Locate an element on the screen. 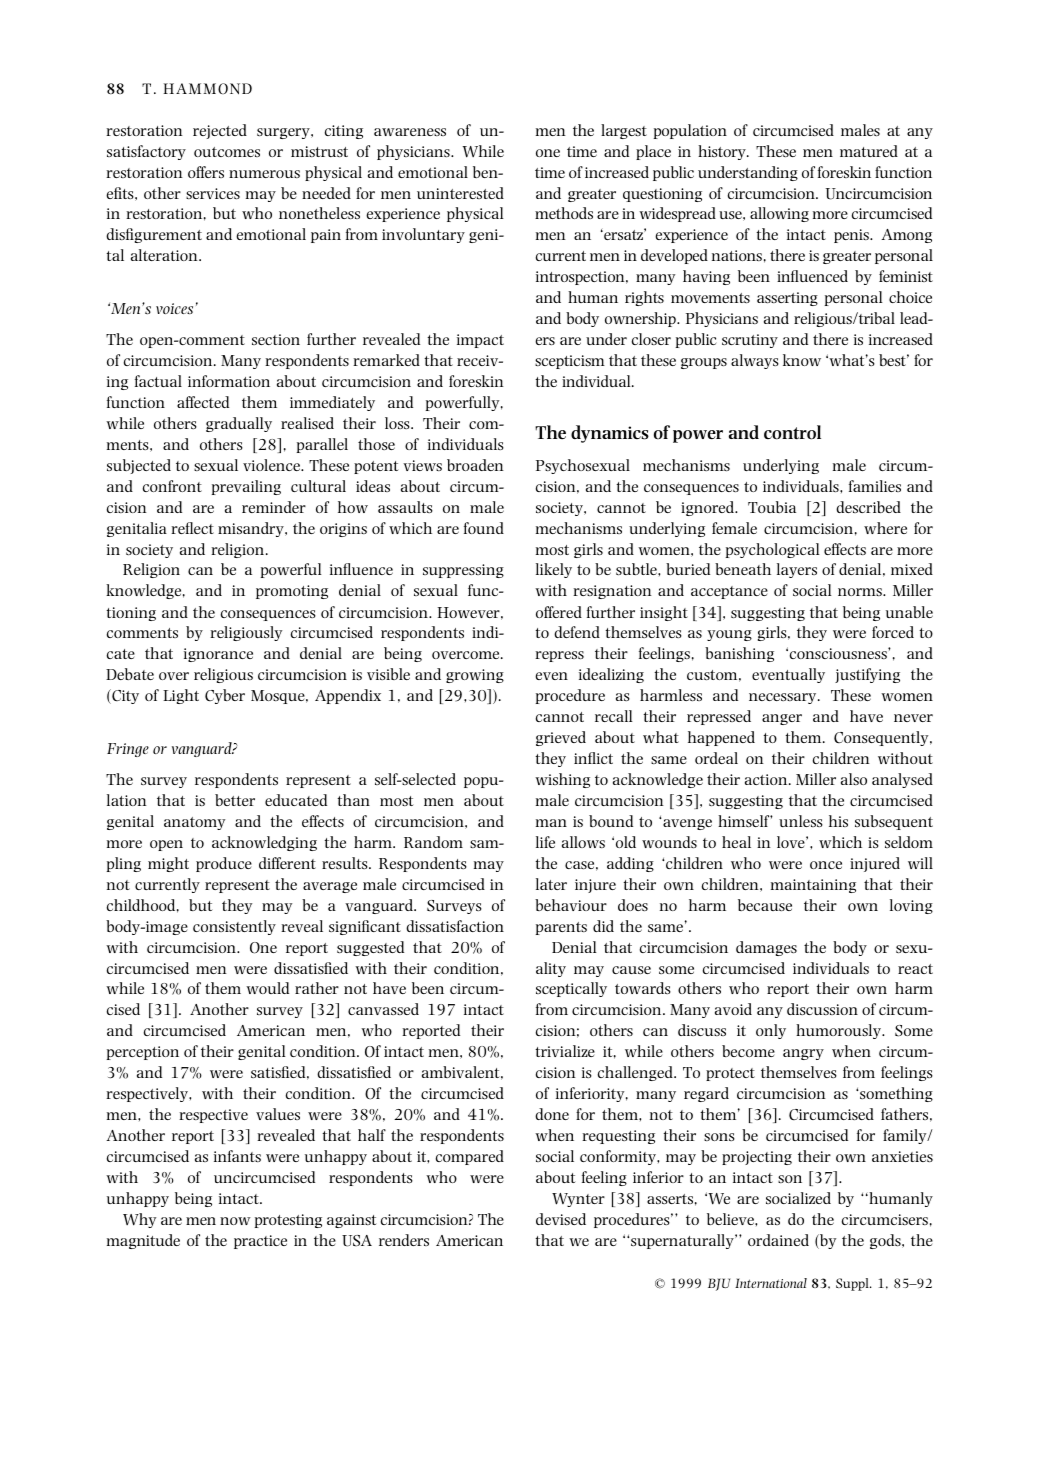 Image resolution: width=1043 pixels, height=1475 pixels. produce is located at coordinates (224, 864).
